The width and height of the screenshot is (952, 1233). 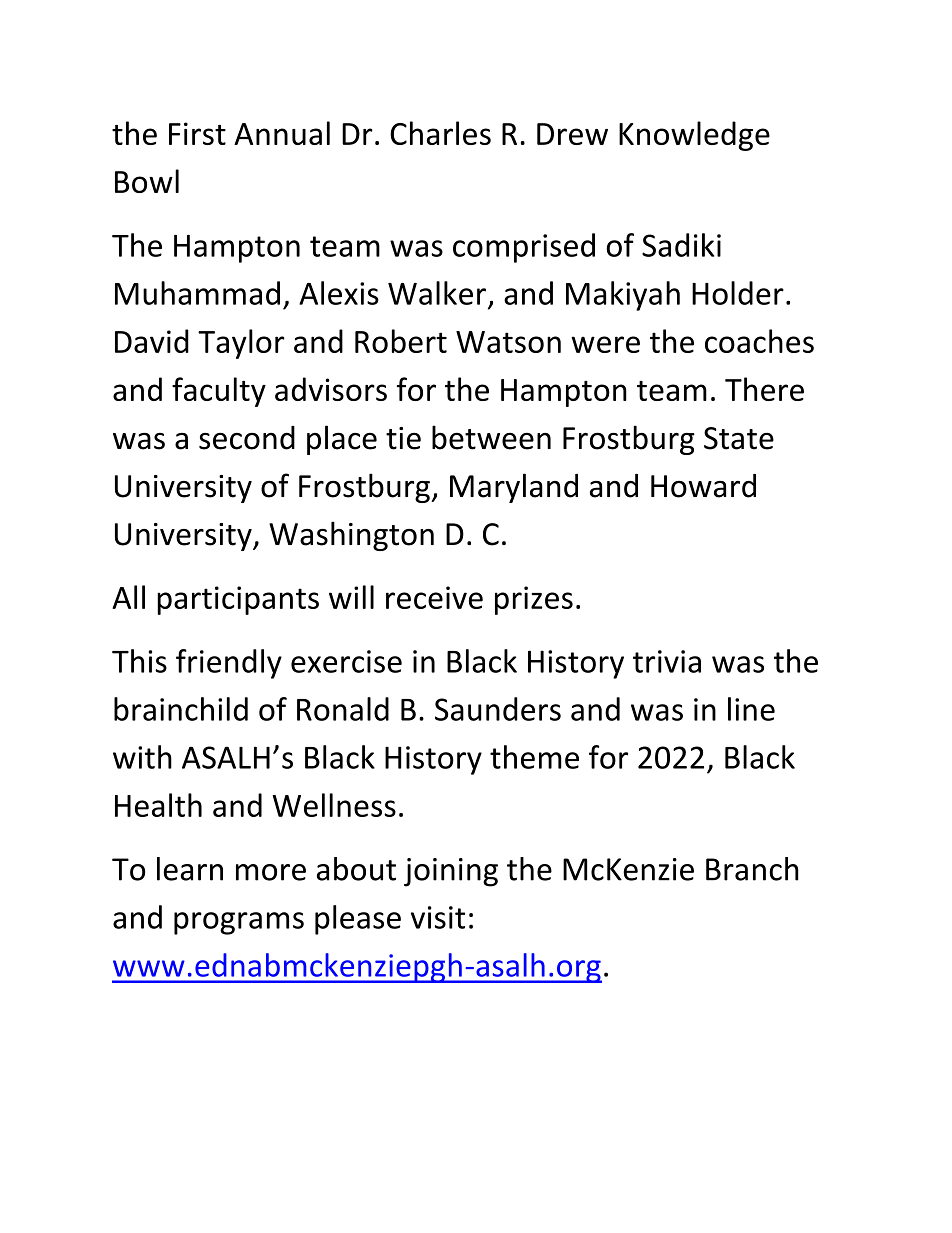 What do you see at coordinates (403, 438) in the screenshot?
I see `tie` at bounding box center [403, 438].
